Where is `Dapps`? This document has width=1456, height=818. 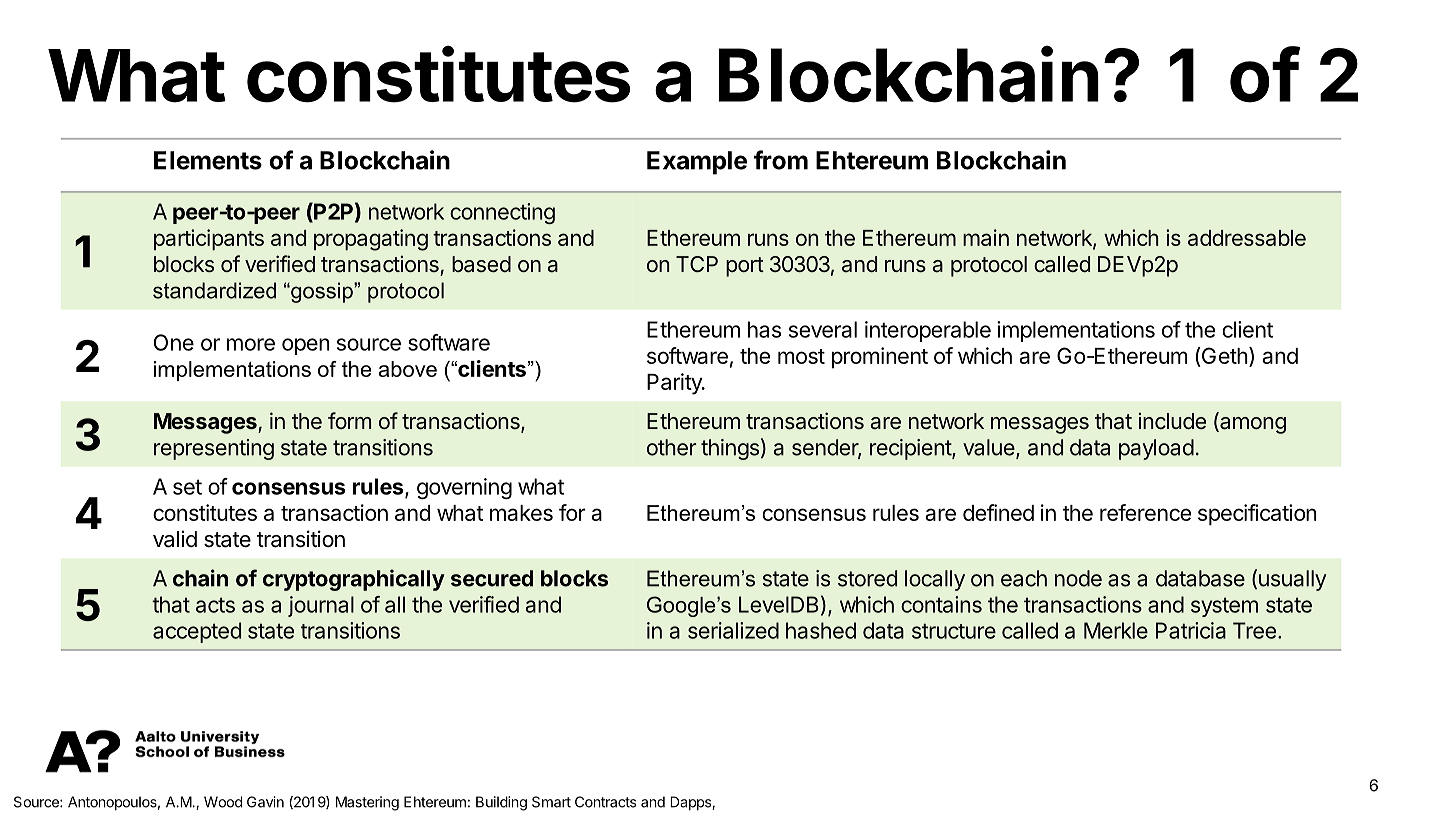
Dapps is located at coordinates (691, 803).
